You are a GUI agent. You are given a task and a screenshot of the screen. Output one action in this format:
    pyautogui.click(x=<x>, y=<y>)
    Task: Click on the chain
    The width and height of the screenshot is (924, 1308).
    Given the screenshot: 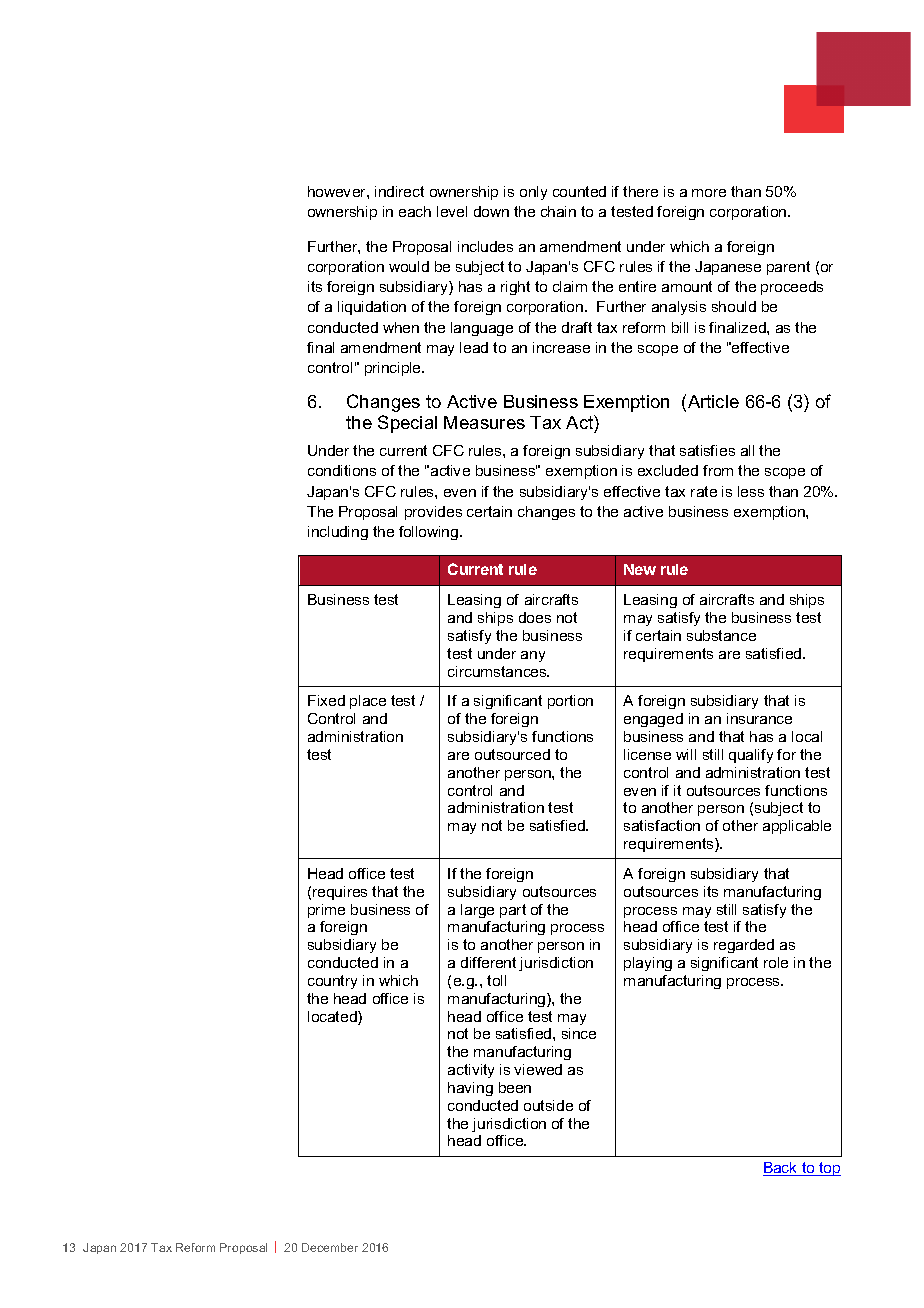 What is the action you would take?
    pyautogui.click(x=558, y=211)
